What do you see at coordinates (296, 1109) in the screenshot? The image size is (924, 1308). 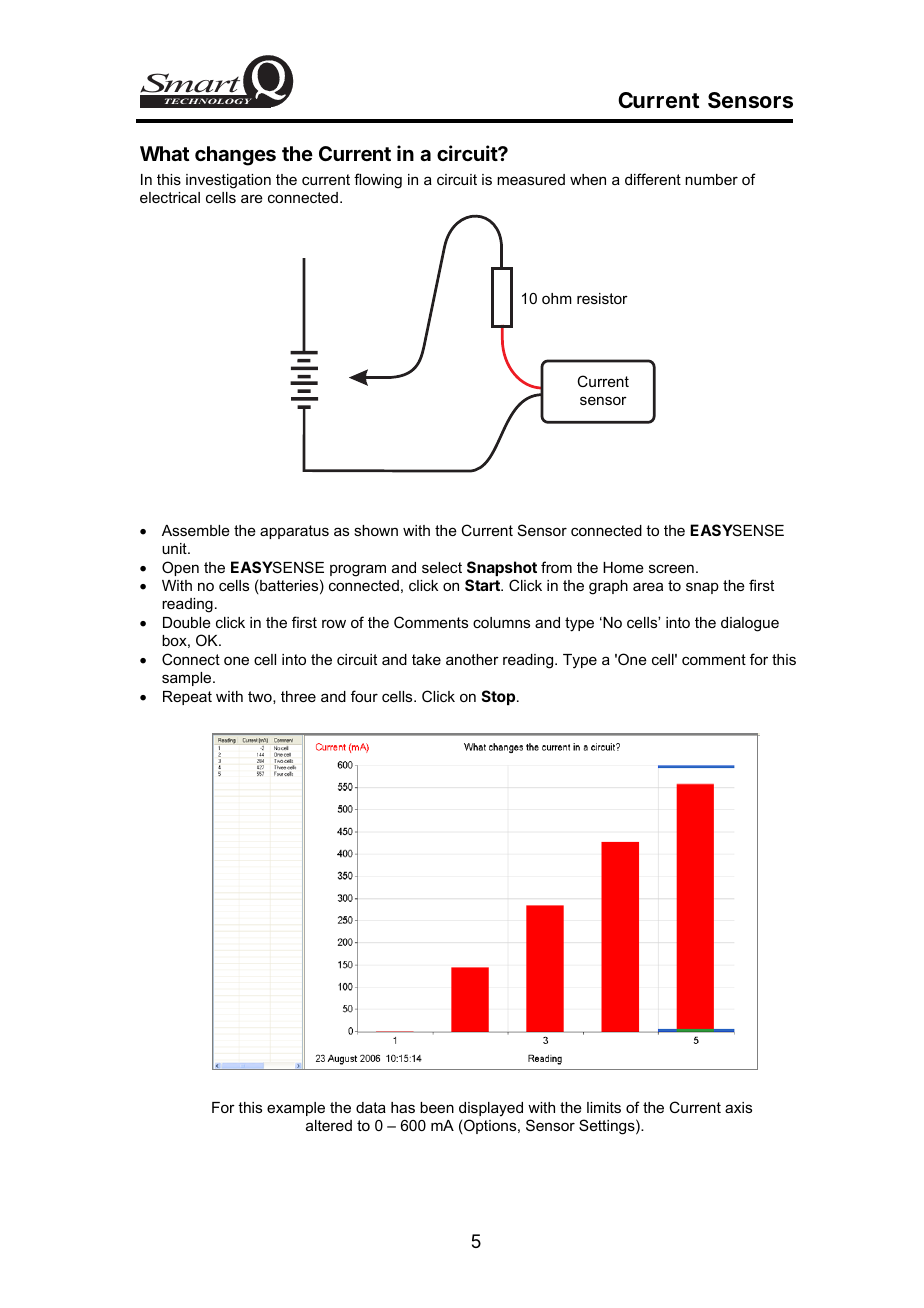 I see `example` at bounding box center [296, 1109].
